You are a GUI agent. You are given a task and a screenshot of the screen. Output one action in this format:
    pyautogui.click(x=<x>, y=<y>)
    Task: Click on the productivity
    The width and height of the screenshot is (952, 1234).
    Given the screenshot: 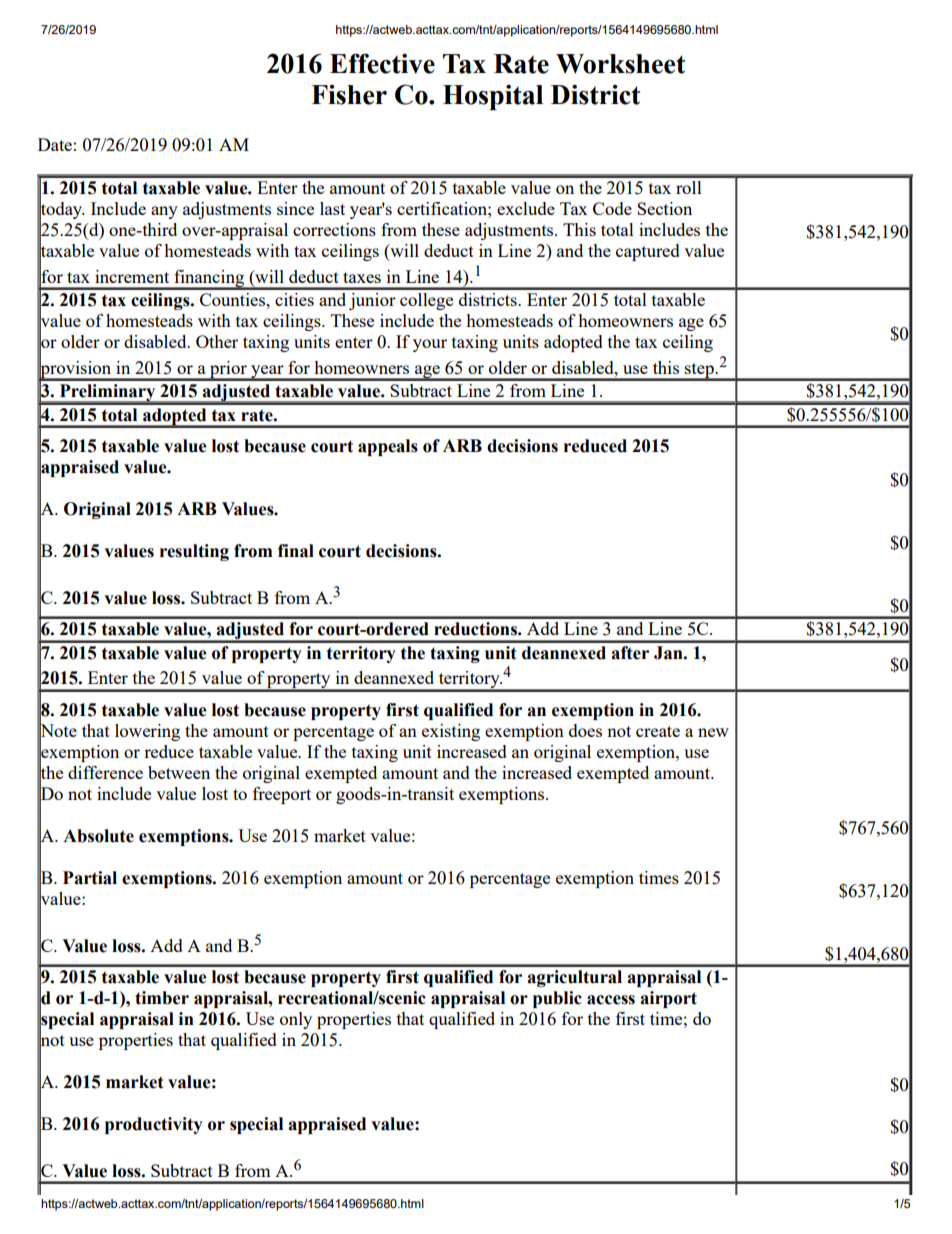 What is the action you would take?
    pyautogui.click(x=154, y=1125)
